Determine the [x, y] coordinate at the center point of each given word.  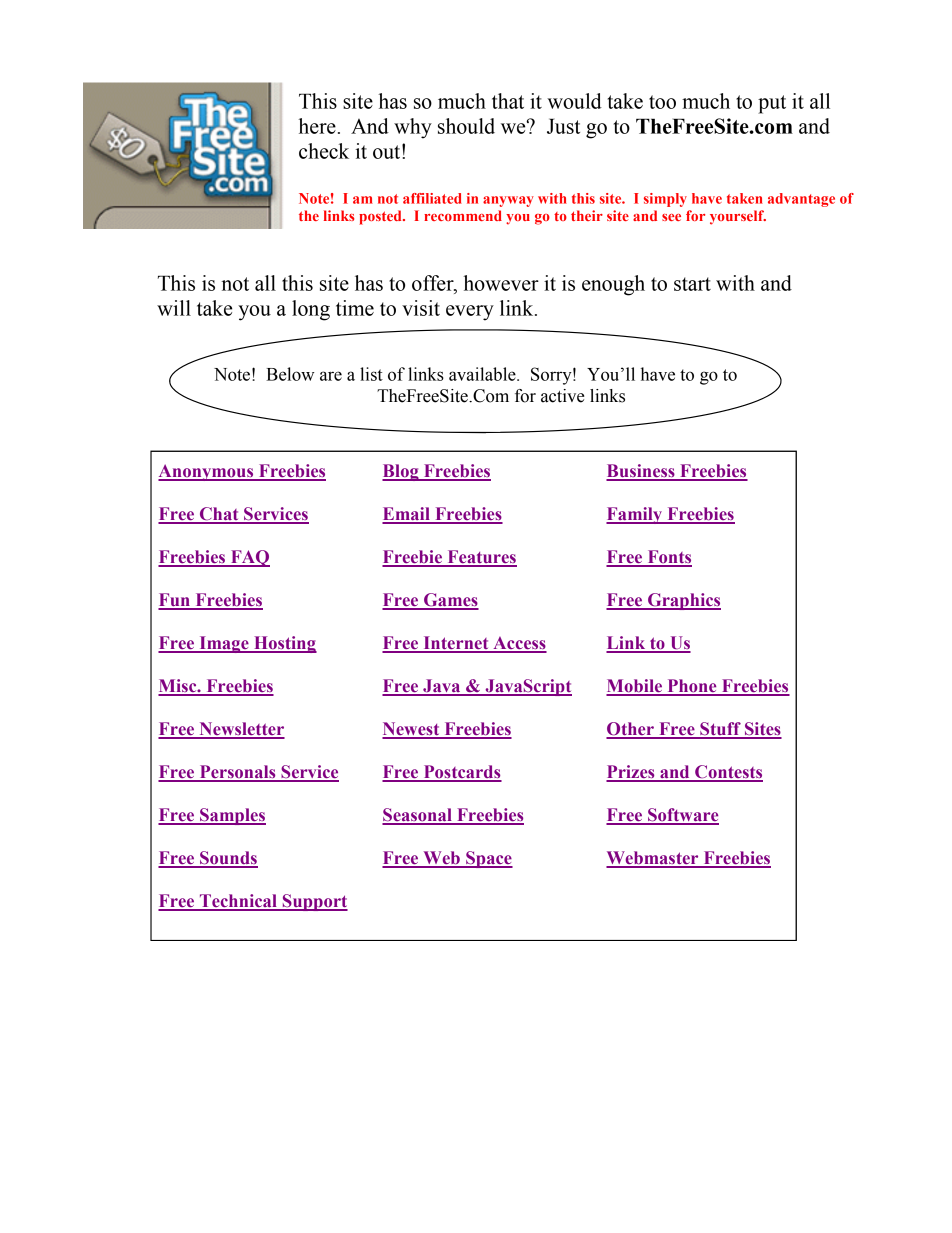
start [692, 284]
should [466, 126]
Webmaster [653, 859]
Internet [456, 644]
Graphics [683, 601]
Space [488, 859]
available [483, 374]
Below [290, 374]
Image [224, 644]
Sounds [228, 859]
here [317, 126]
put [772, 104]
